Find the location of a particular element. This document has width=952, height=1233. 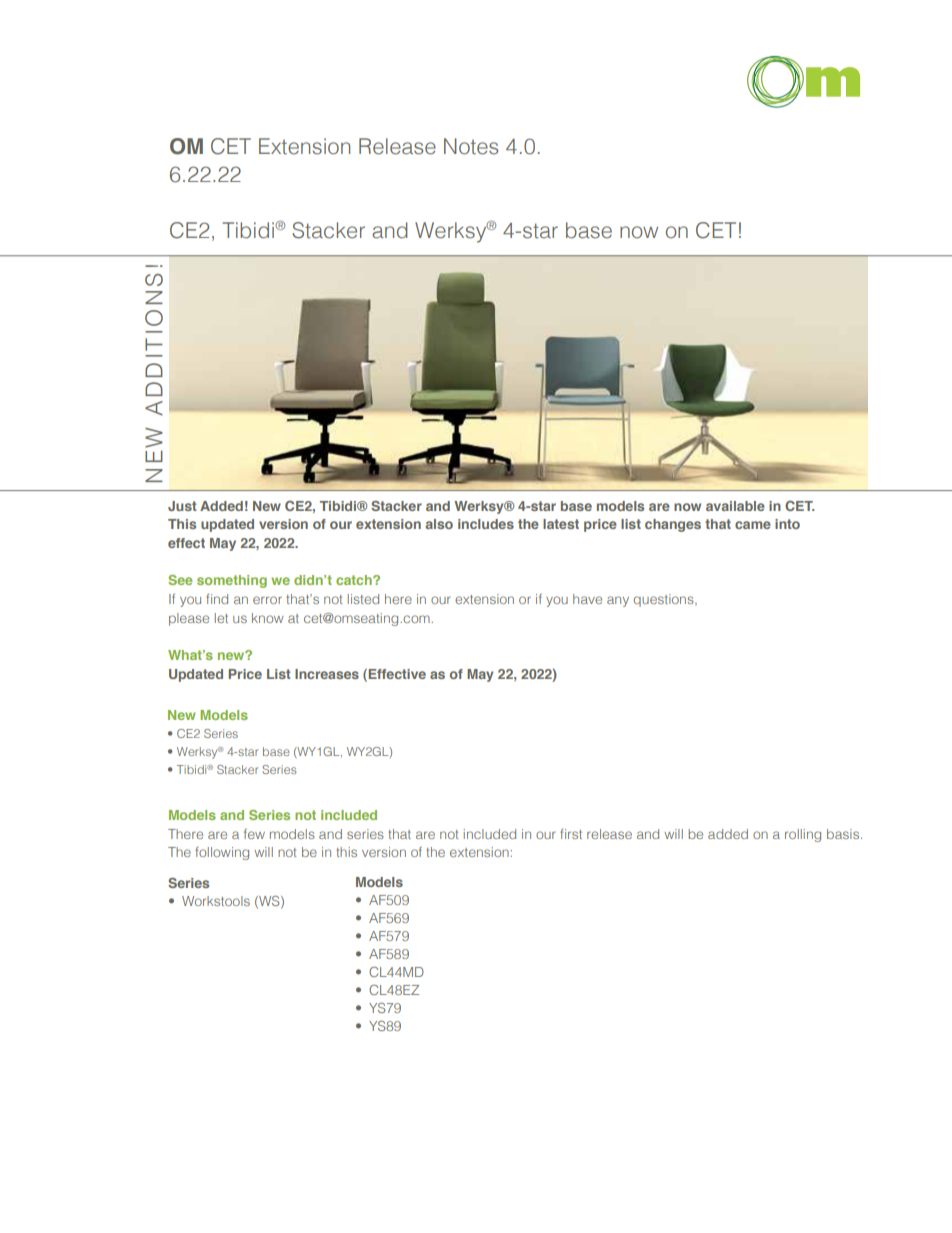

latest is located at coordinates (561, 524).
